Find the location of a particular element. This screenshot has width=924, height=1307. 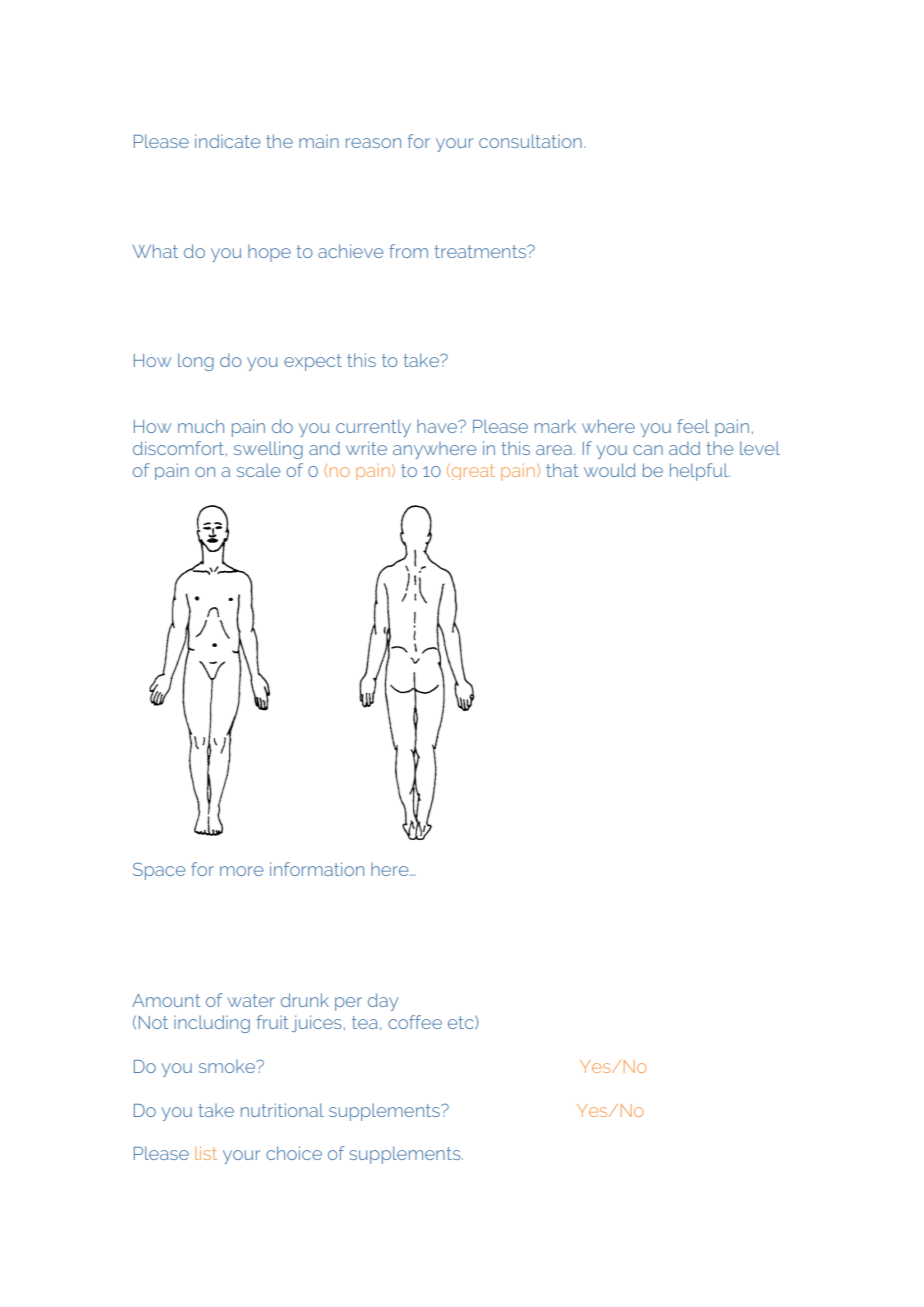

coffee is located at coordinates (415, 1022).
